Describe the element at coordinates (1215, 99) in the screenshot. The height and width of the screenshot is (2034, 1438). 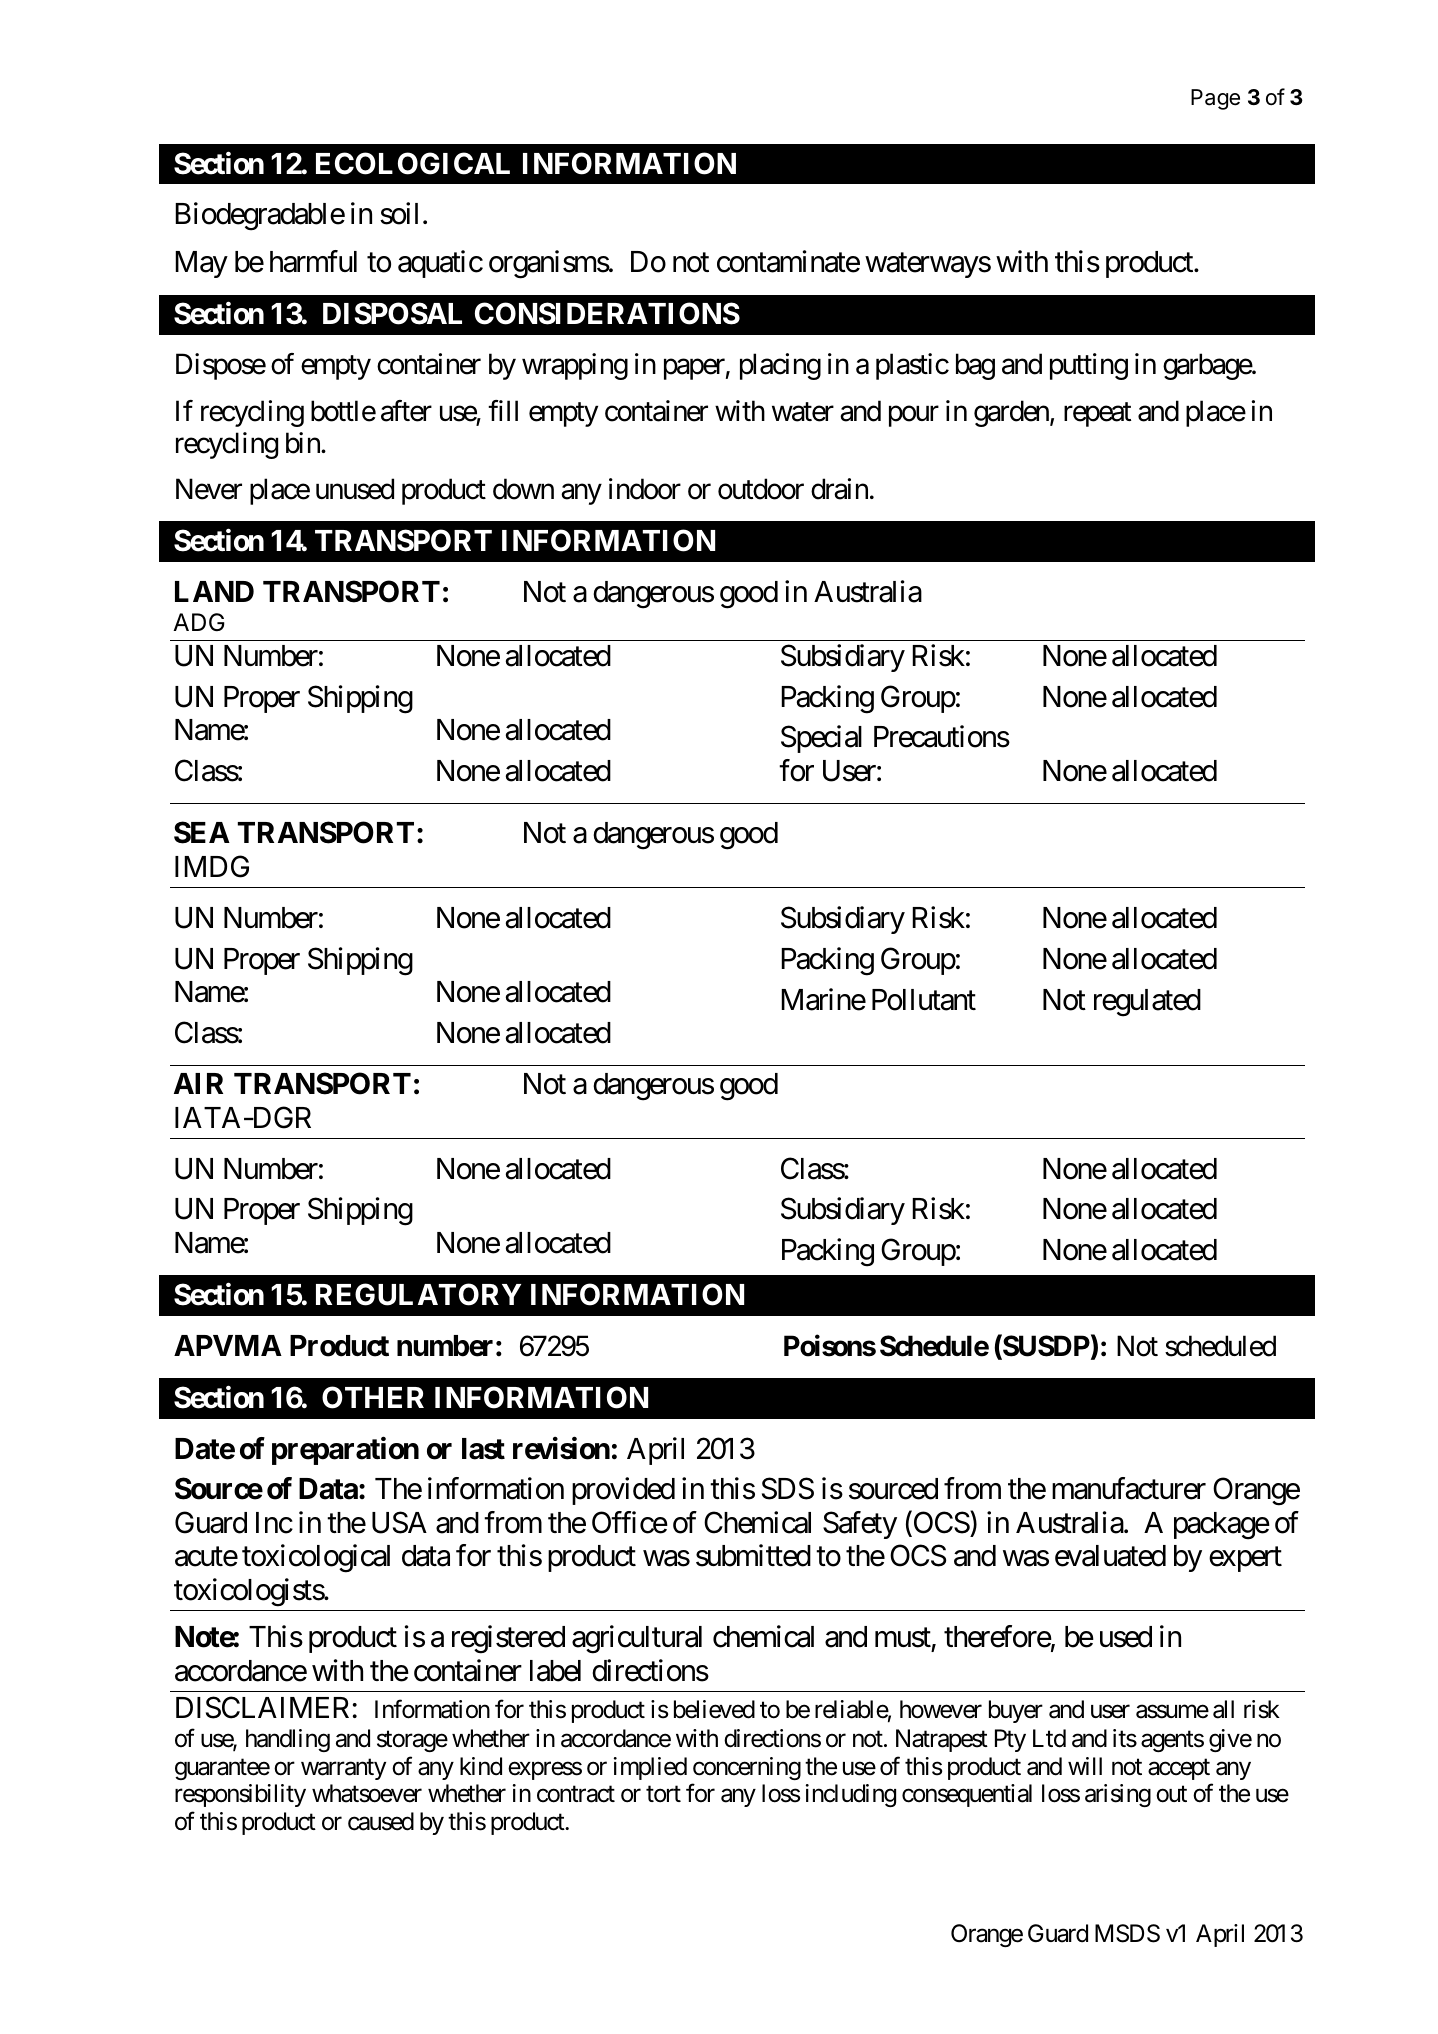
I see `Page` at that location.
